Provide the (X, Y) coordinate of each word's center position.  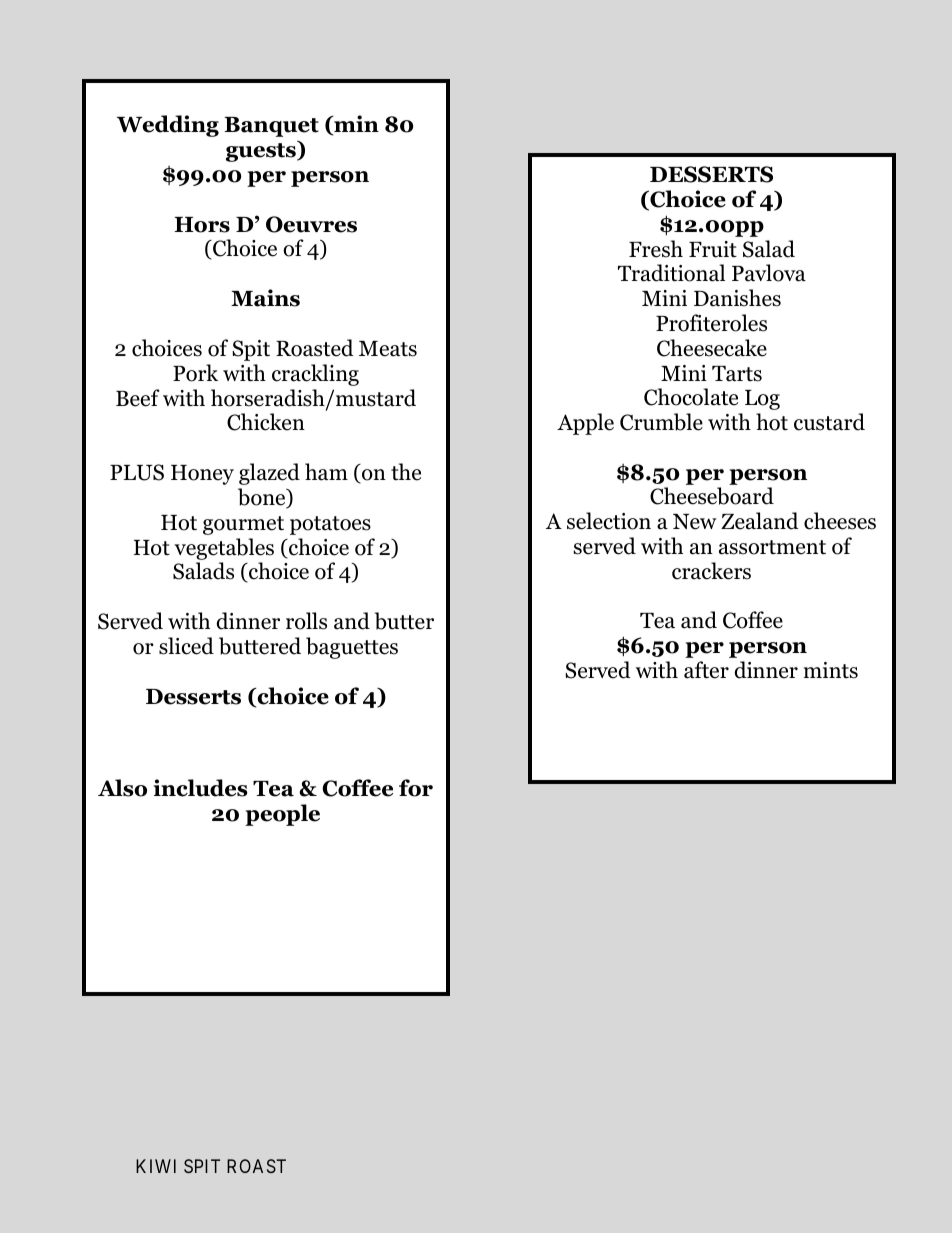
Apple (585, 424)
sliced (186, 646)
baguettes (352, 648)
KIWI (156, 1166)
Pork (195, 373)
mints (831, 670)
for (416, 788)
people (282, 815)
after (706, 670)
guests (262, 151)
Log (762, 400)
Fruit (713, 249)
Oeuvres (311, 224)
